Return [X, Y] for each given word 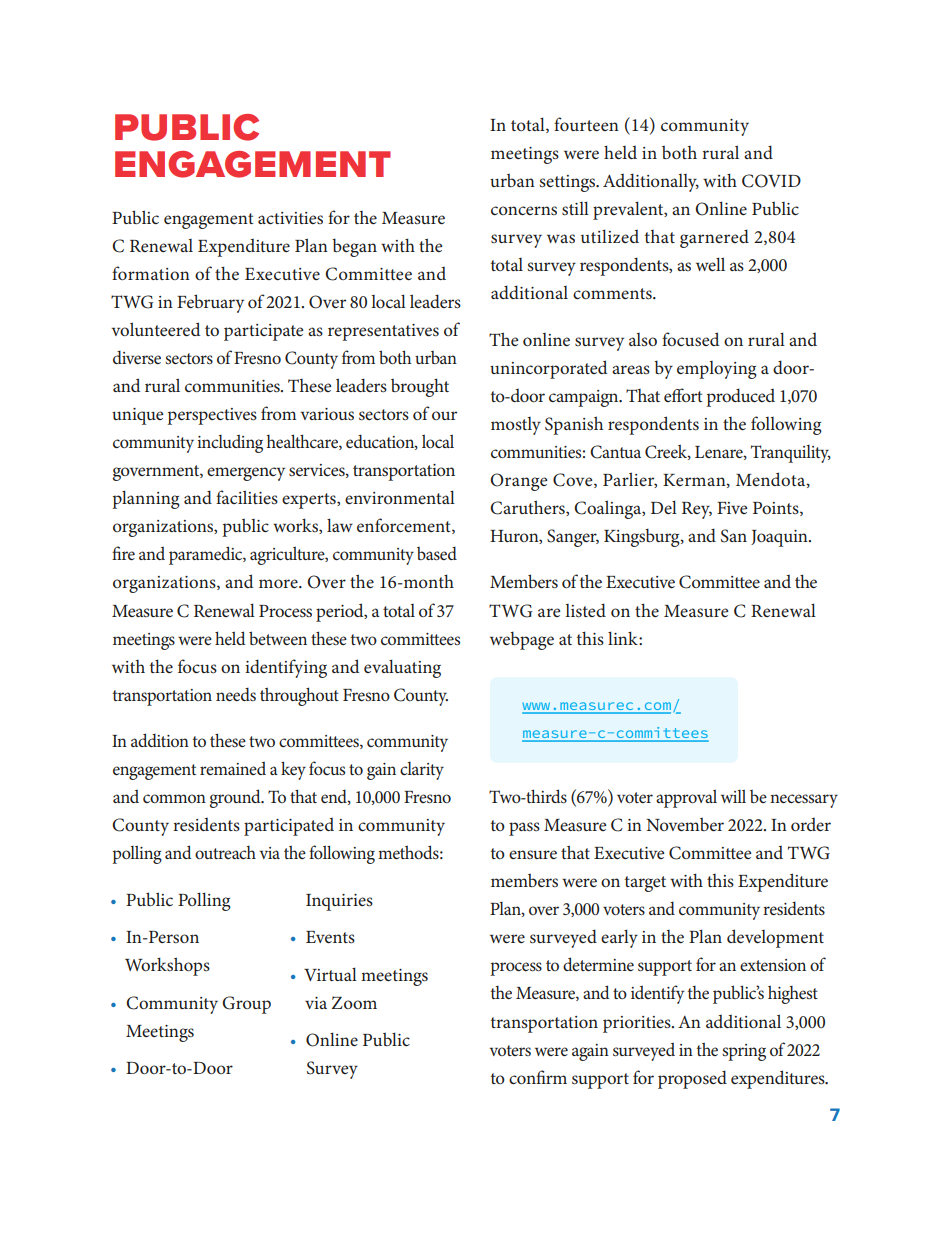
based [437, 553]
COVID [771, 181]
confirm [538, 1077]
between [278, 638]
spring [744, 1052]
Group [246, 1005]
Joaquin [780, 538]
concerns [524, 210]
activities [290, 218]
